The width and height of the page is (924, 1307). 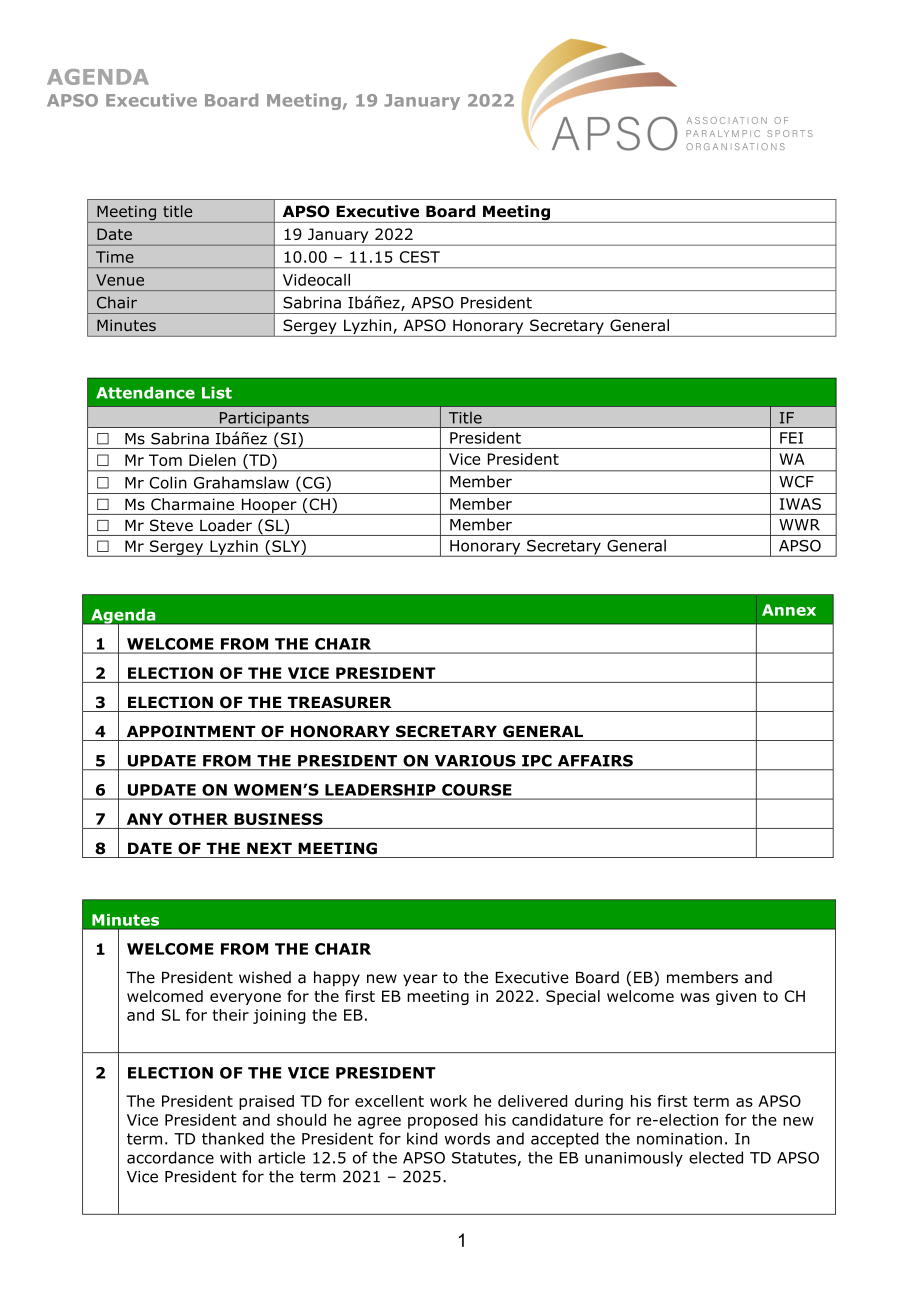 What do you see at coordinates (420, 257) in the page?
I see `CEST` at bounding box center [420, 257].
